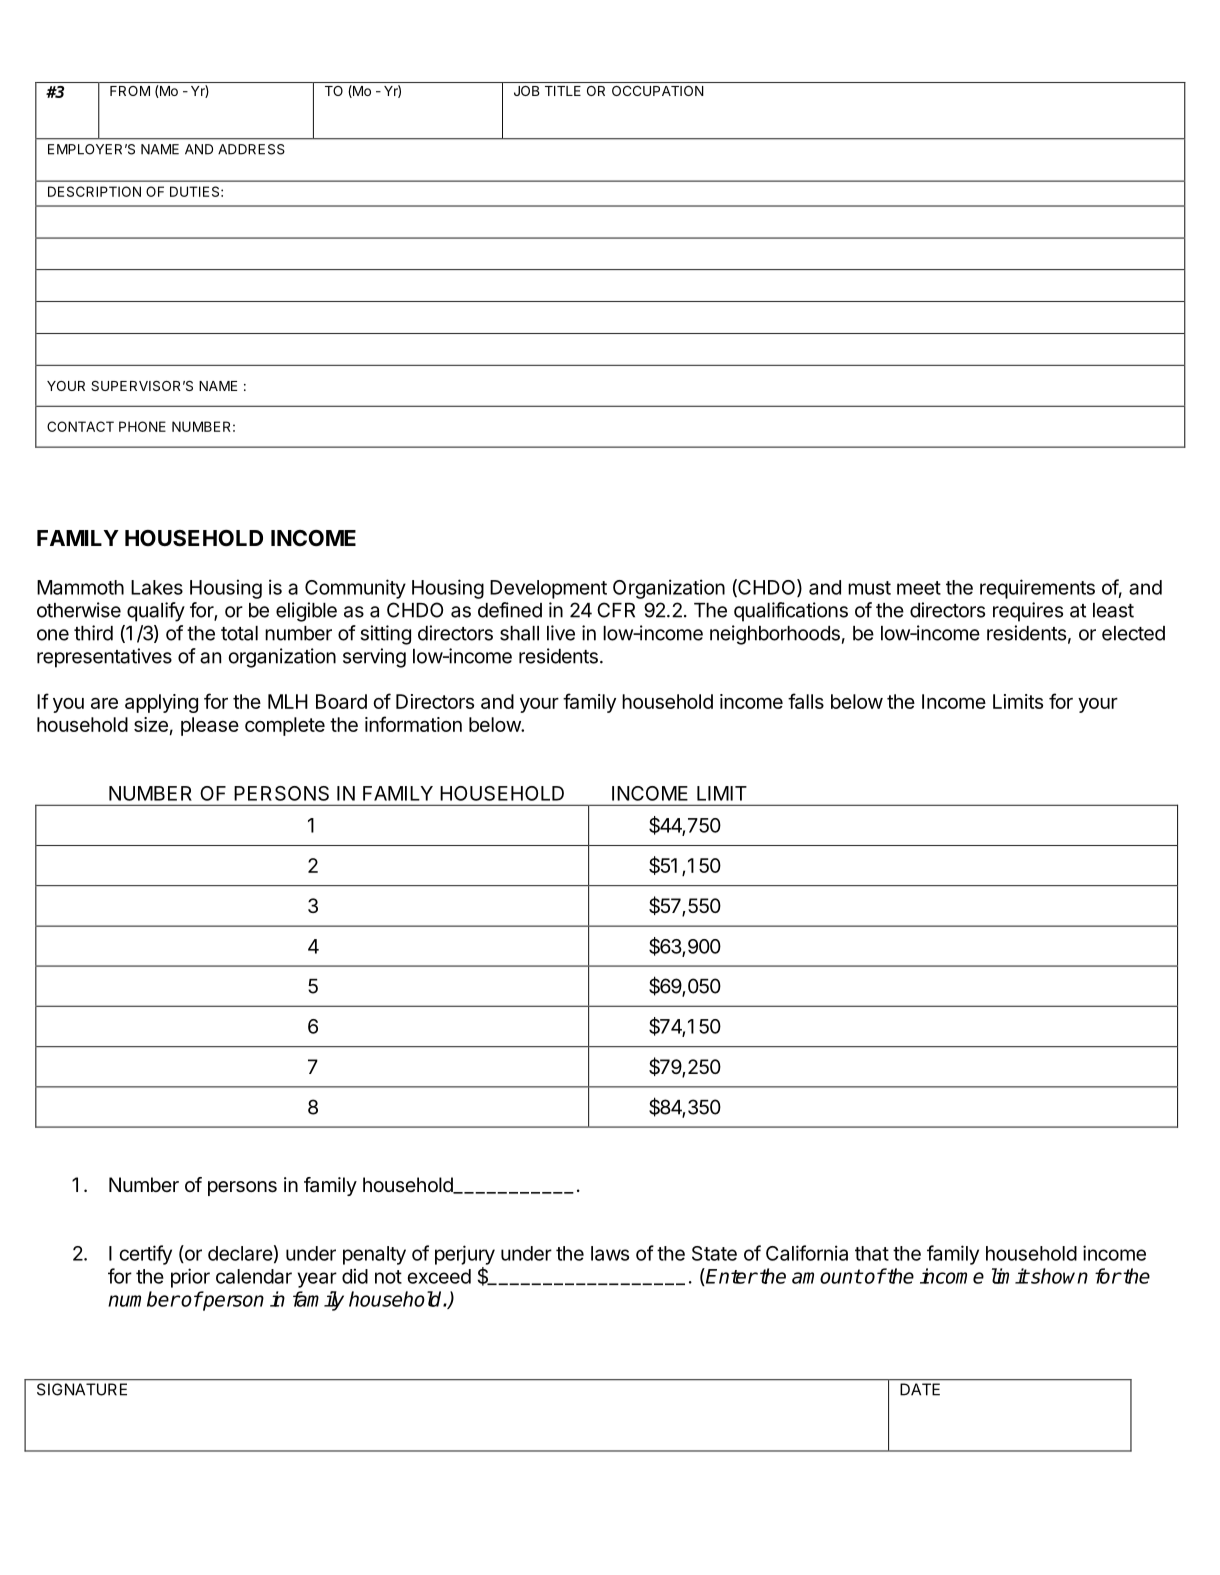  What do you see at coordinates (1028, 612) in the image?
I see `requires` at bounding box center [1028, 612].
